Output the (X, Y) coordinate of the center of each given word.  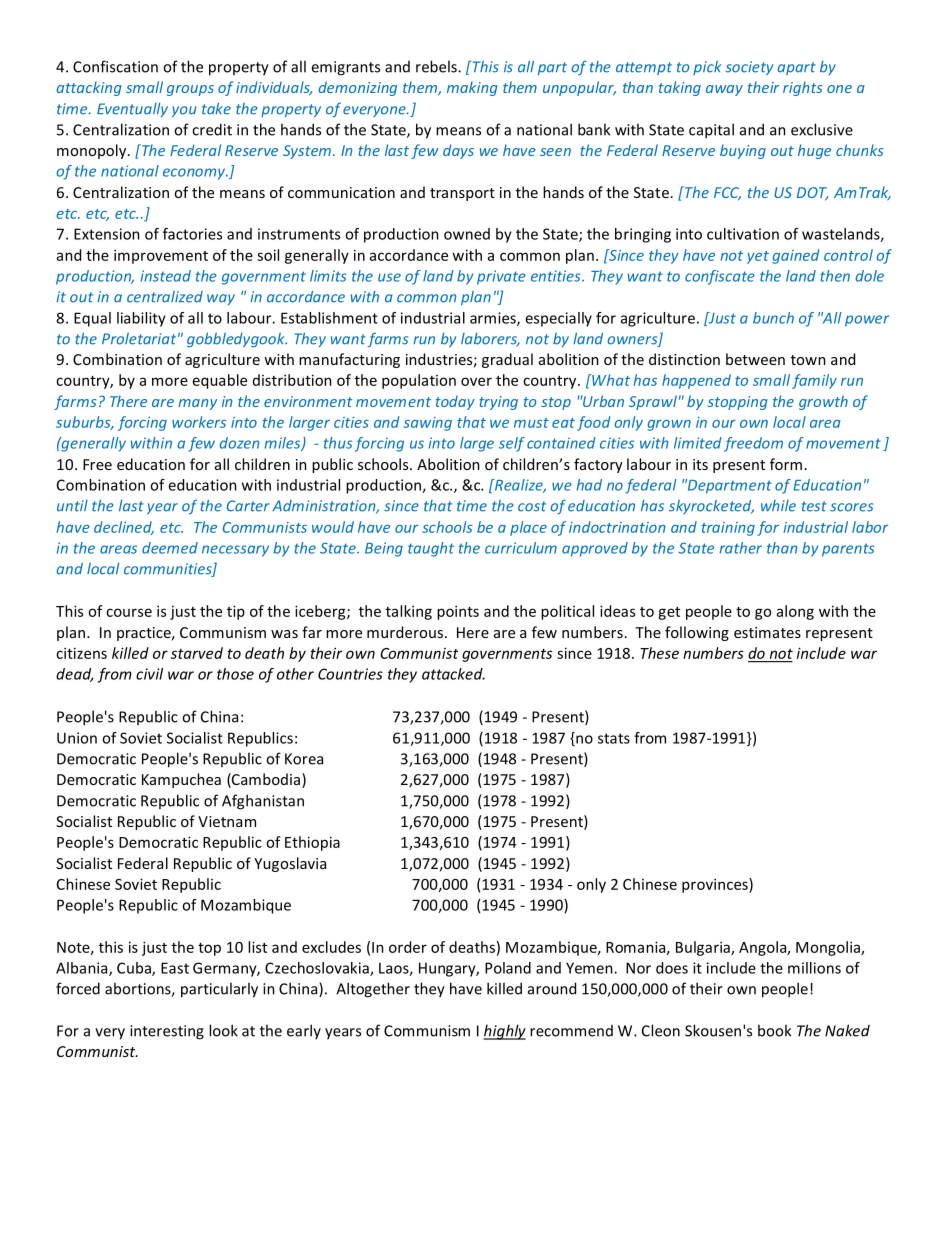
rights (802, 88)
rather (741, 548)
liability (141, 319)
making (472, 88)
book (774, 1030)
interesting (167, 1032)
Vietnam (227, 821)
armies (494, 319)
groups (190, 90)
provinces (716, 885)
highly (504, 1032)
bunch (773, 318)
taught (431, 549)
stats (614, 738)
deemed (170, 548)
